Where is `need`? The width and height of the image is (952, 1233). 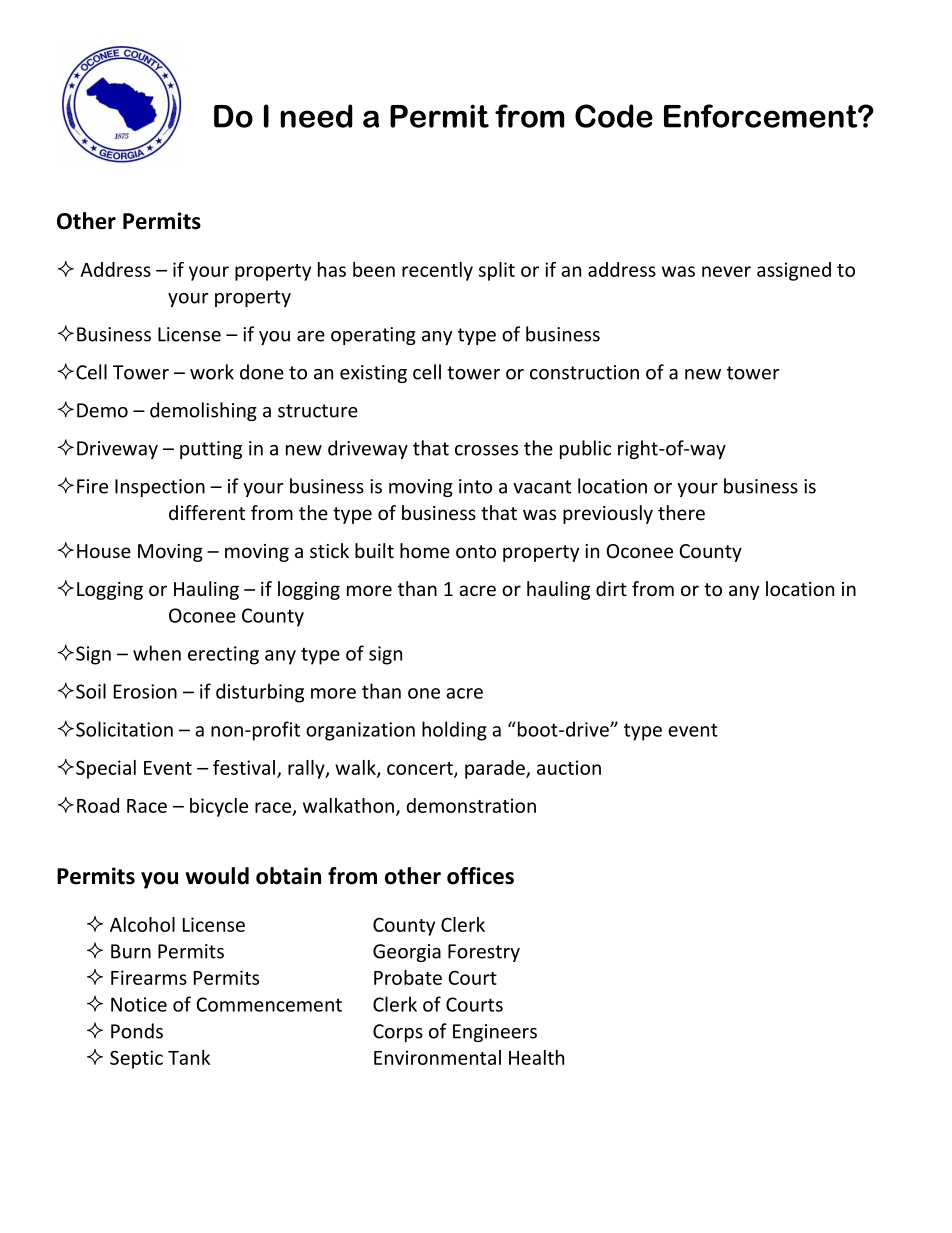 need is located at coordinates (316, 116).
